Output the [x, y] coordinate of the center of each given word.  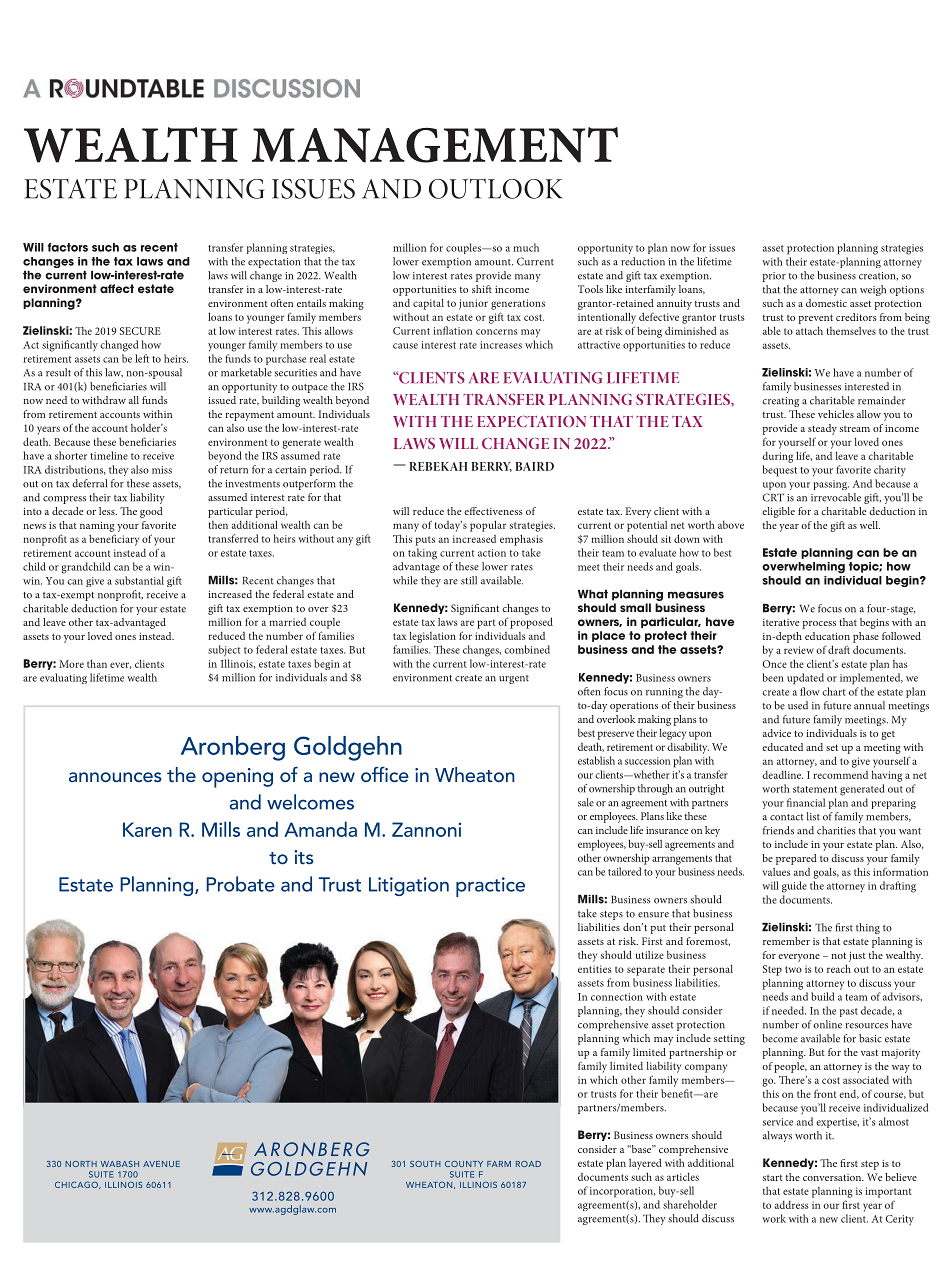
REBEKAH [438, 466]
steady [822, 429]
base [641, 1149]
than [97, 663]
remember [786, 941]
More [71, 664]
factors [68, 247]
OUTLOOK [496, 189]
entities [595, 969]
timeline [109, 455]
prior [774, 277]
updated [805, 679]
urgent [514, 679]
